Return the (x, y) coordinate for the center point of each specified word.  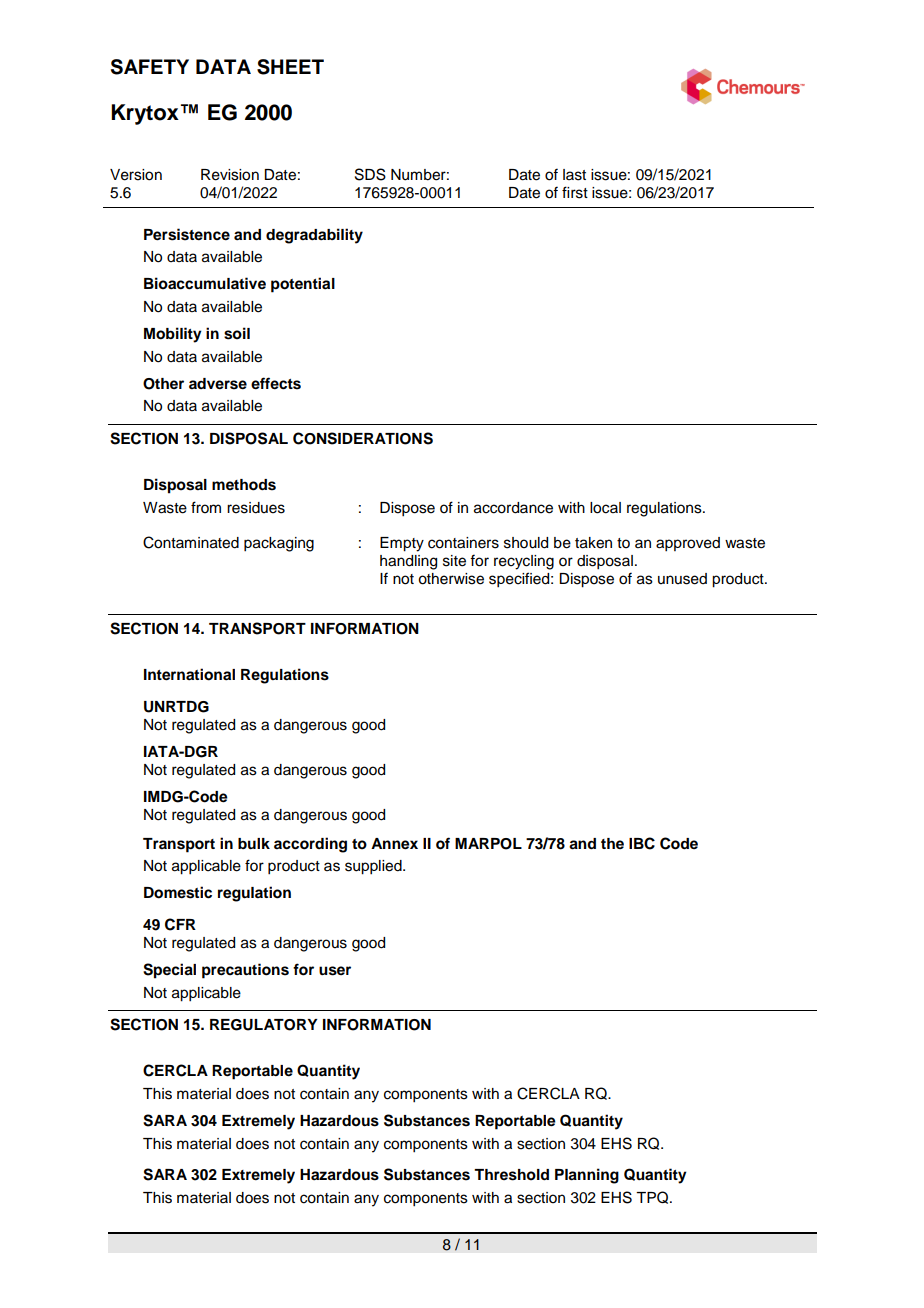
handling (408, 562)
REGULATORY (264, 1025)
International (189, 674)
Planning (587, 1176)
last (574, 175)
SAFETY (150, 67)
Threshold (511, 1175)
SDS (370, 174)
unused (682, 579)
